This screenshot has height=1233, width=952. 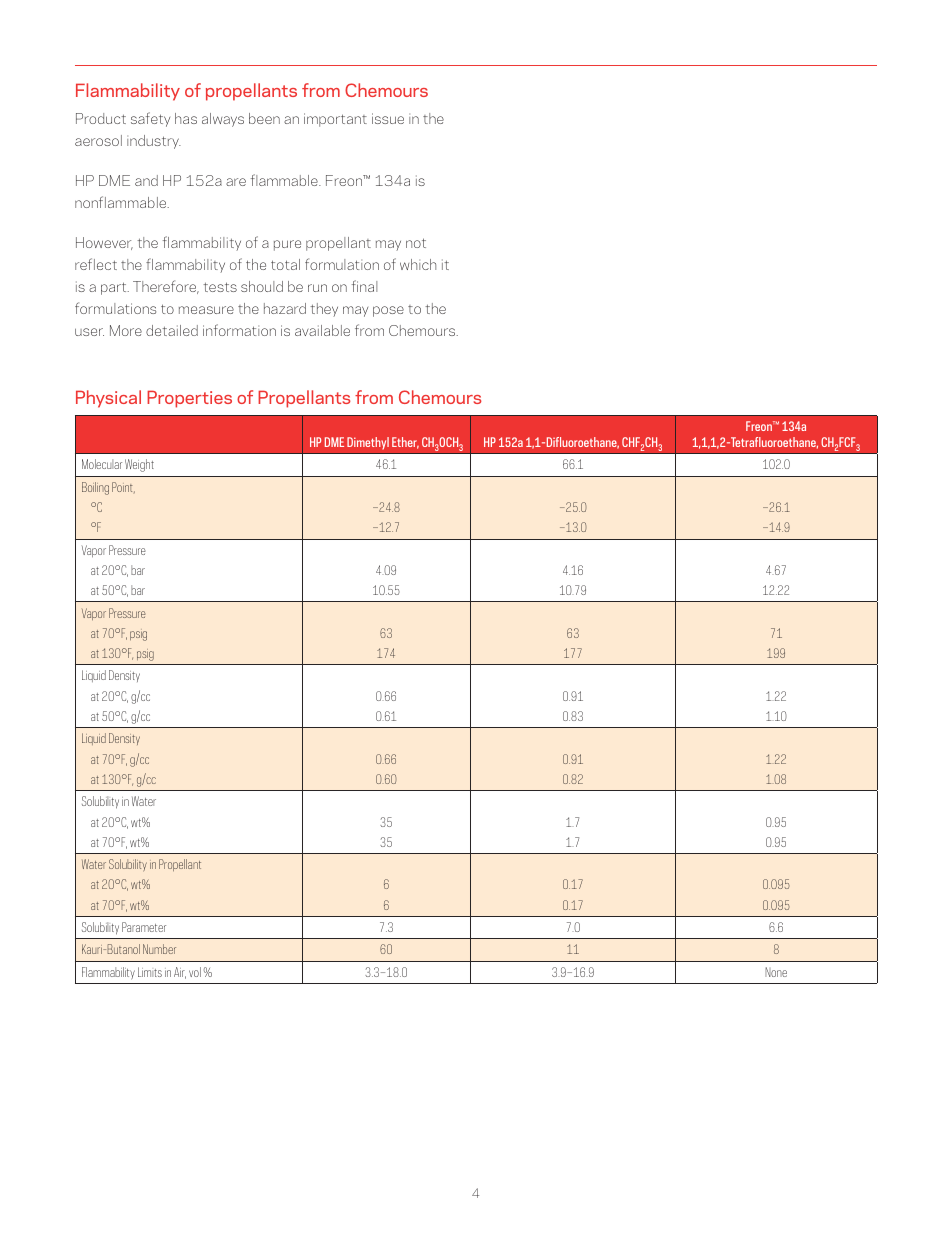 What do you see at coordinates (388, 118) in the screenshot?
I see `issue` at bounding box center [388, 118].
